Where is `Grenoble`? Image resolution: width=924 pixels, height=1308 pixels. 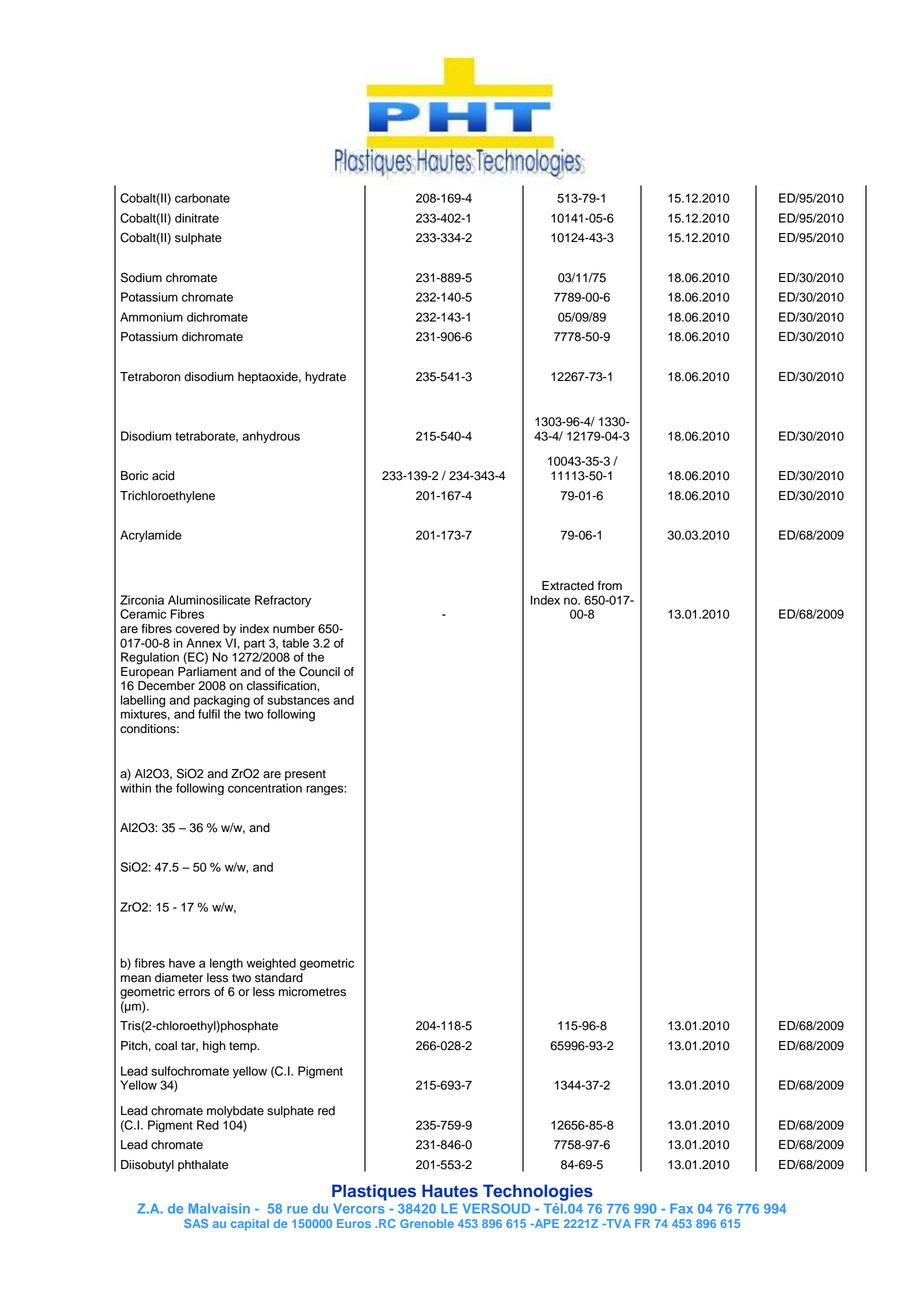 Grenoble is located at coordinates (427, 1223).
